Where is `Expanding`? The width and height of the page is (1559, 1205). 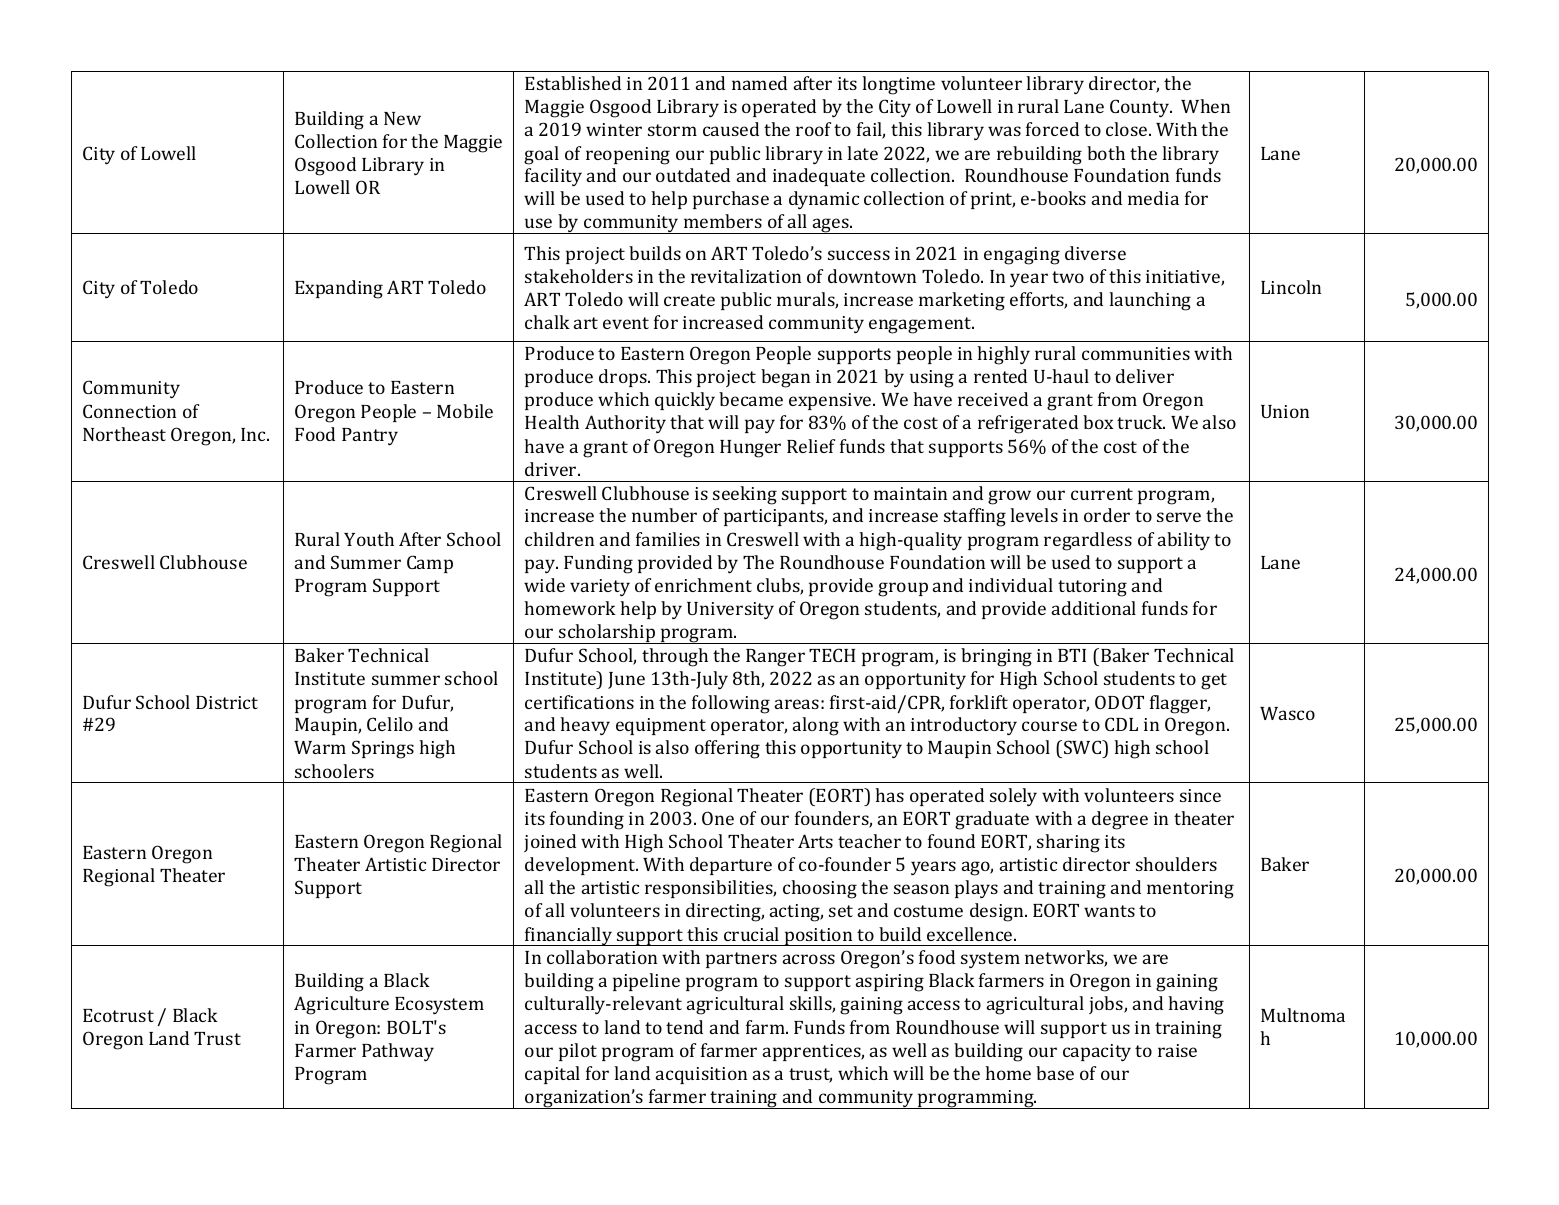 Expanding is located at coordinates (339, 289).
